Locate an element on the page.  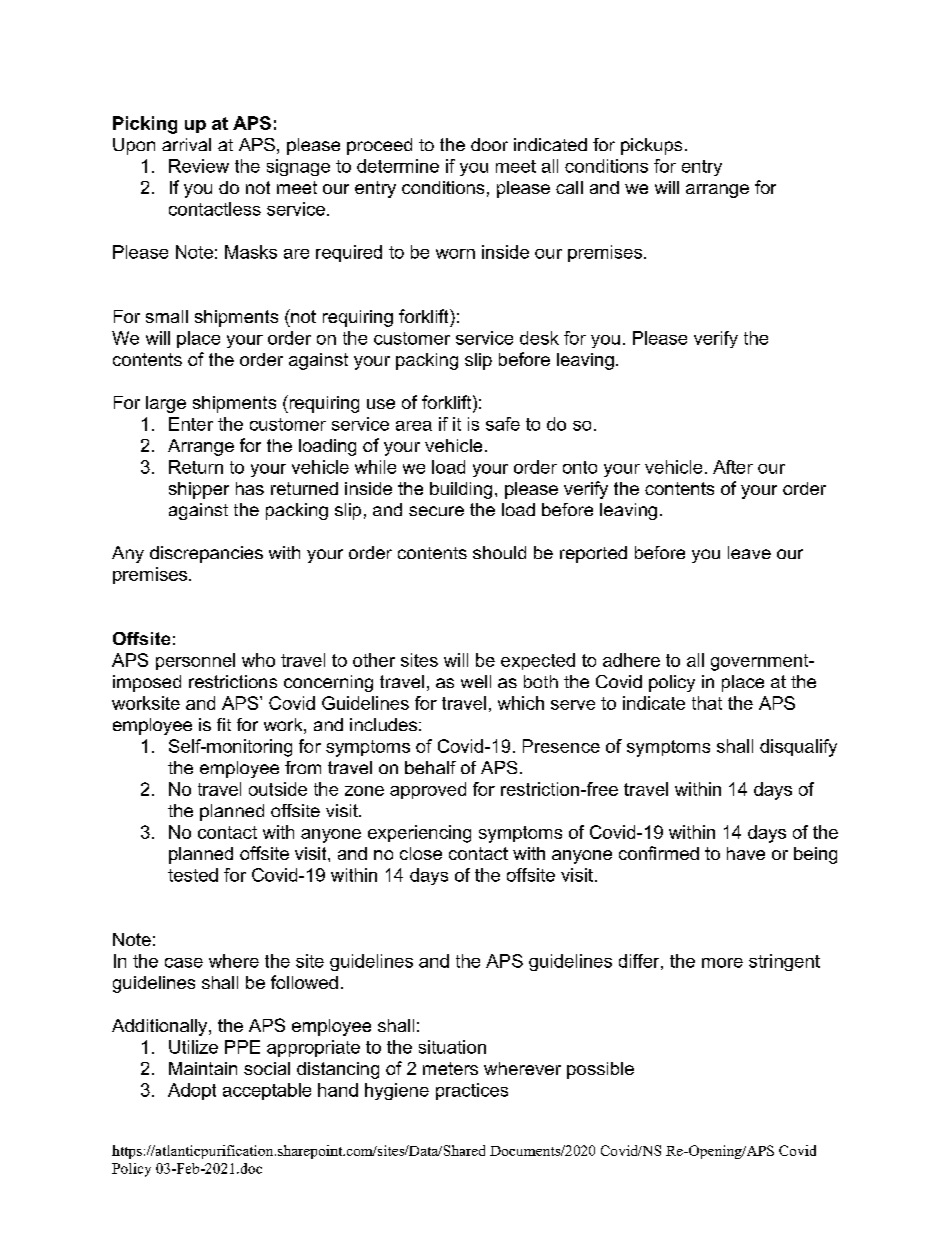
Maintain is located at coordinates (203, 1068).
